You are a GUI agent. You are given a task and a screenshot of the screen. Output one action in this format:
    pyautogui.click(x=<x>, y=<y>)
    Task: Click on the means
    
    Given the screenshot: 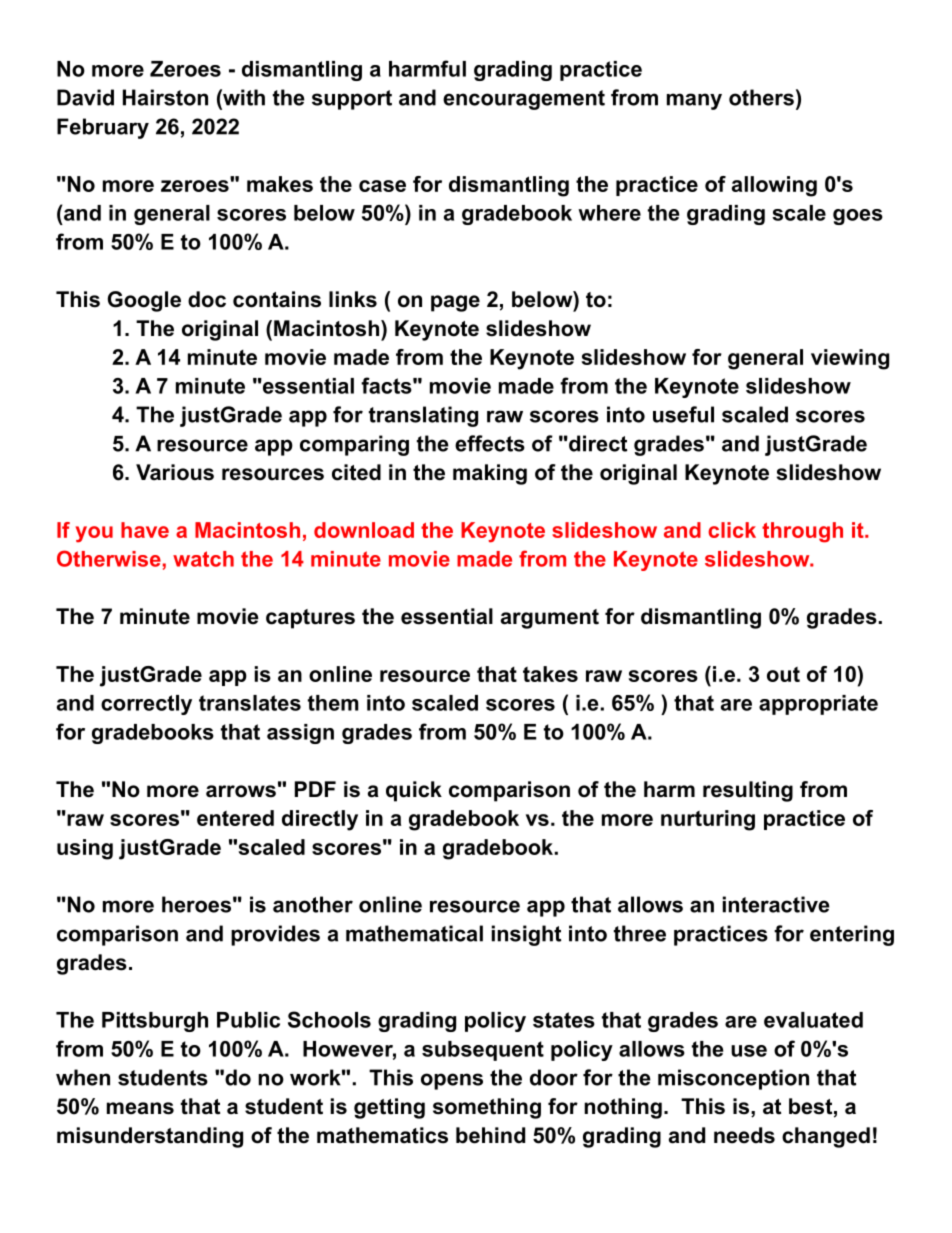 What is the action you would take?
    pyautogui.click(x=140, y=1108)
